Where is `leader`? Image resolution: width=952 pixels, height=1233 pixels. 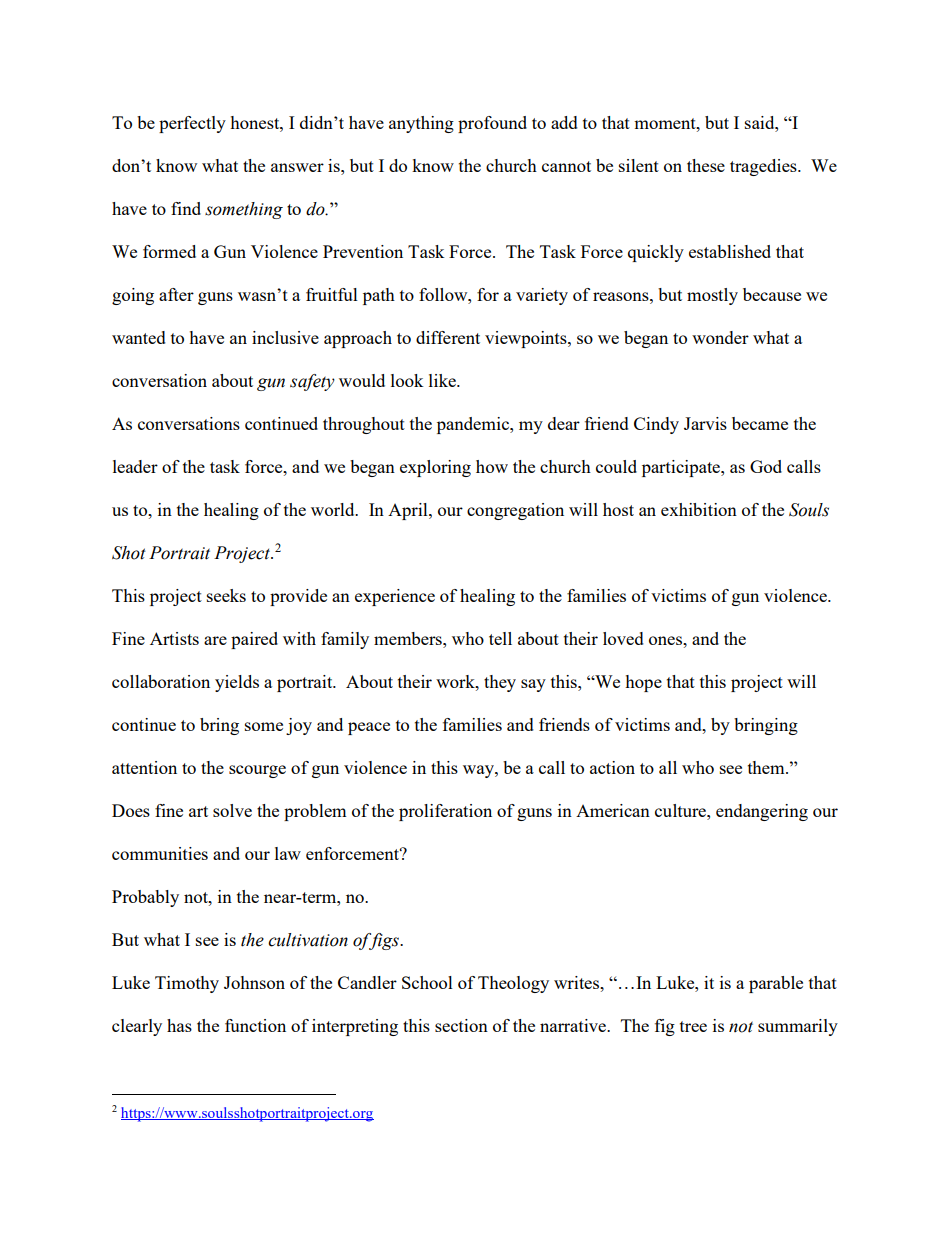 leader is located at coordinates (135, 466).
